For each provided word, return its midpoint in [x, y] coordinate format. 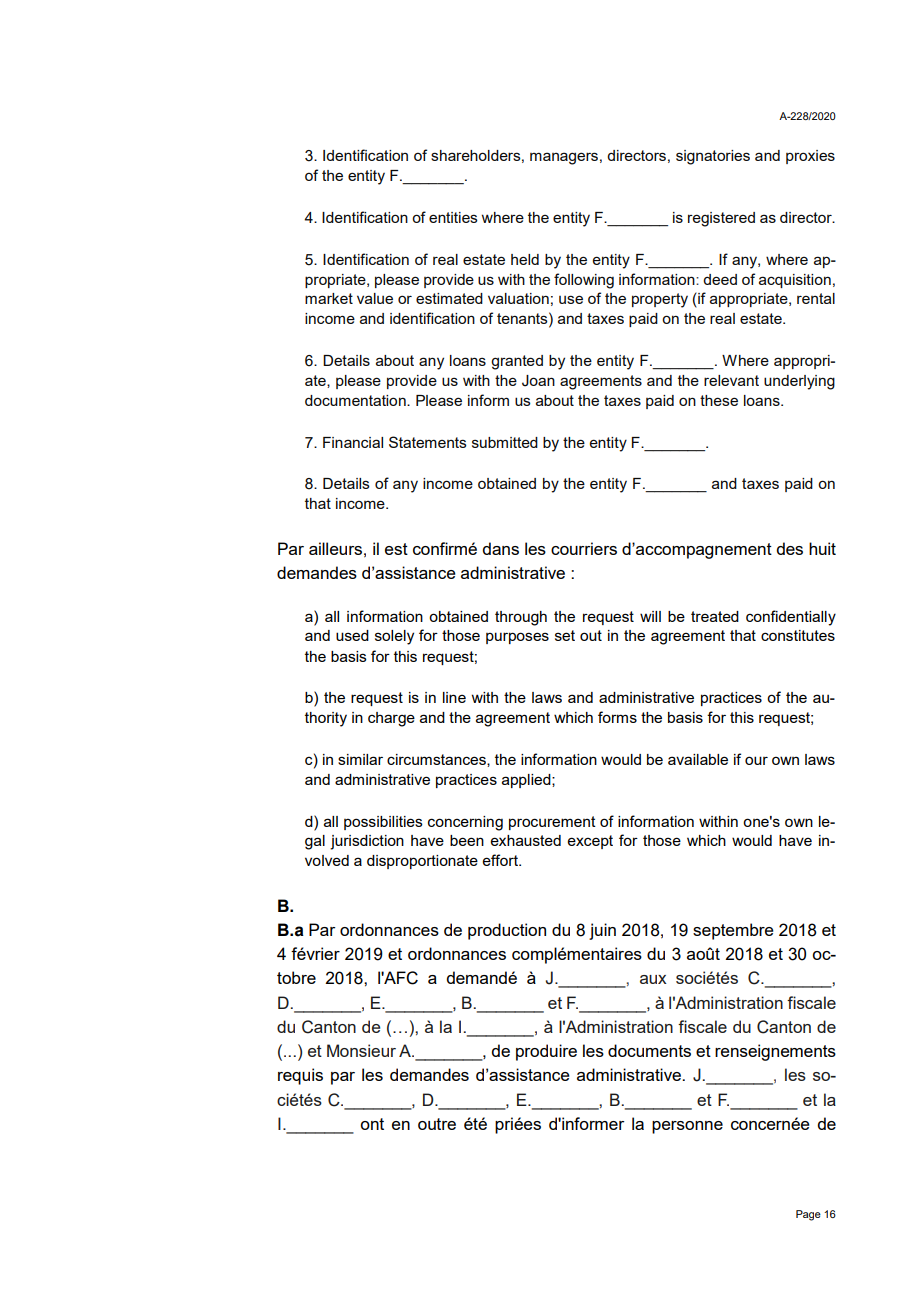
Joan [538, 381]
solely [394, 637]
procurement [552, 823]
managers [564, 158]
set [565, 635]
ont [372, 1124]
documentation [356, 400]
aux [653, 979]
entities [453, 217]
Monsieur [361, 1050]
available [698, 759]
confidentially [791, 618]
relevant [731, 380]
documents [649, 1050]
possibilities [383, 823]
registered [721, 219]
